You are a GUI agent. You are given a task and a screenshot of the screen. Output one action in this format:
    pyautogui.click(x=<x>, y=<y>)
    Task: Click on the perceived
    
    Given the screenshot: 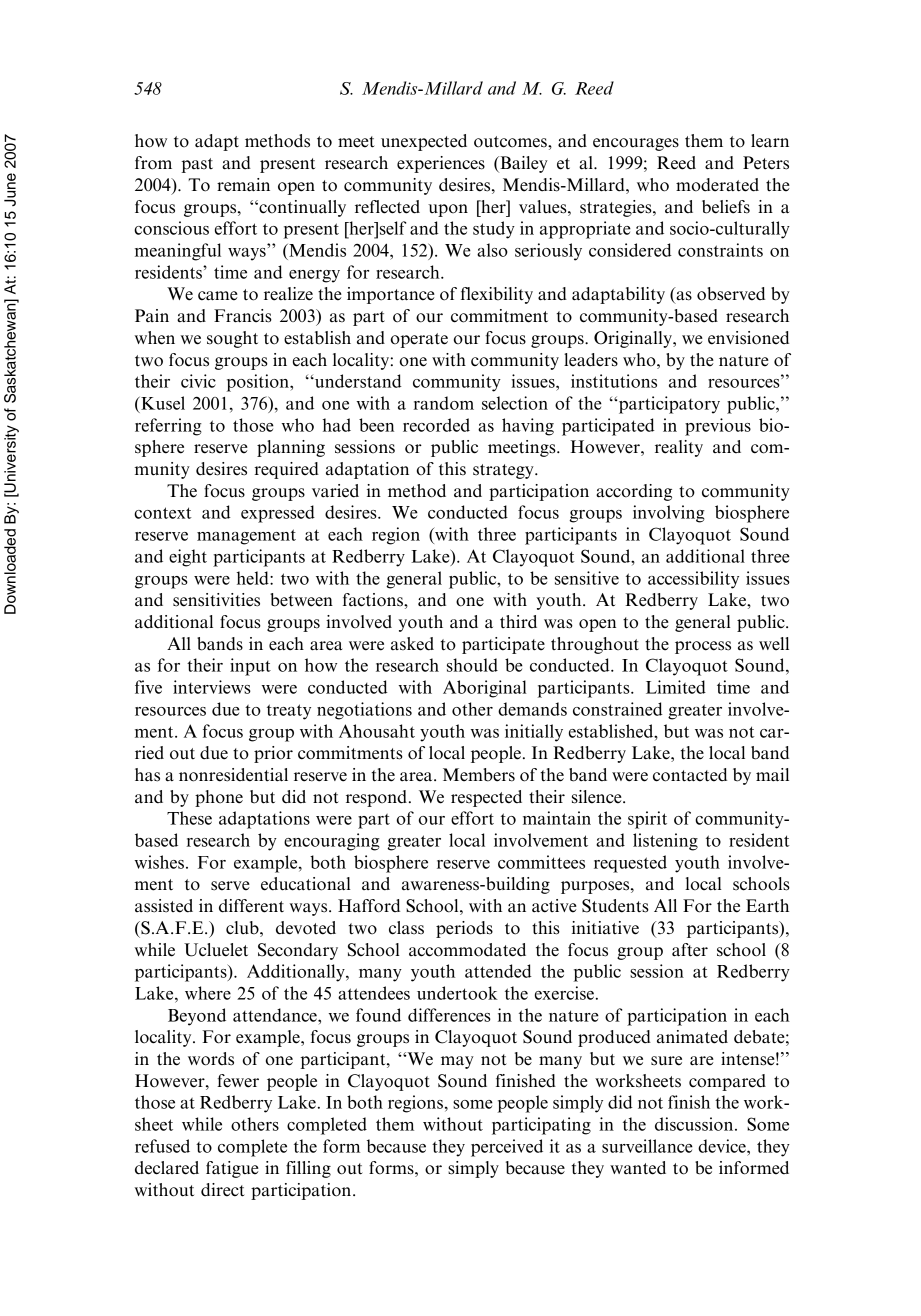 What is the action you would take?
    pyautogui.click(x=507, y=1148)
